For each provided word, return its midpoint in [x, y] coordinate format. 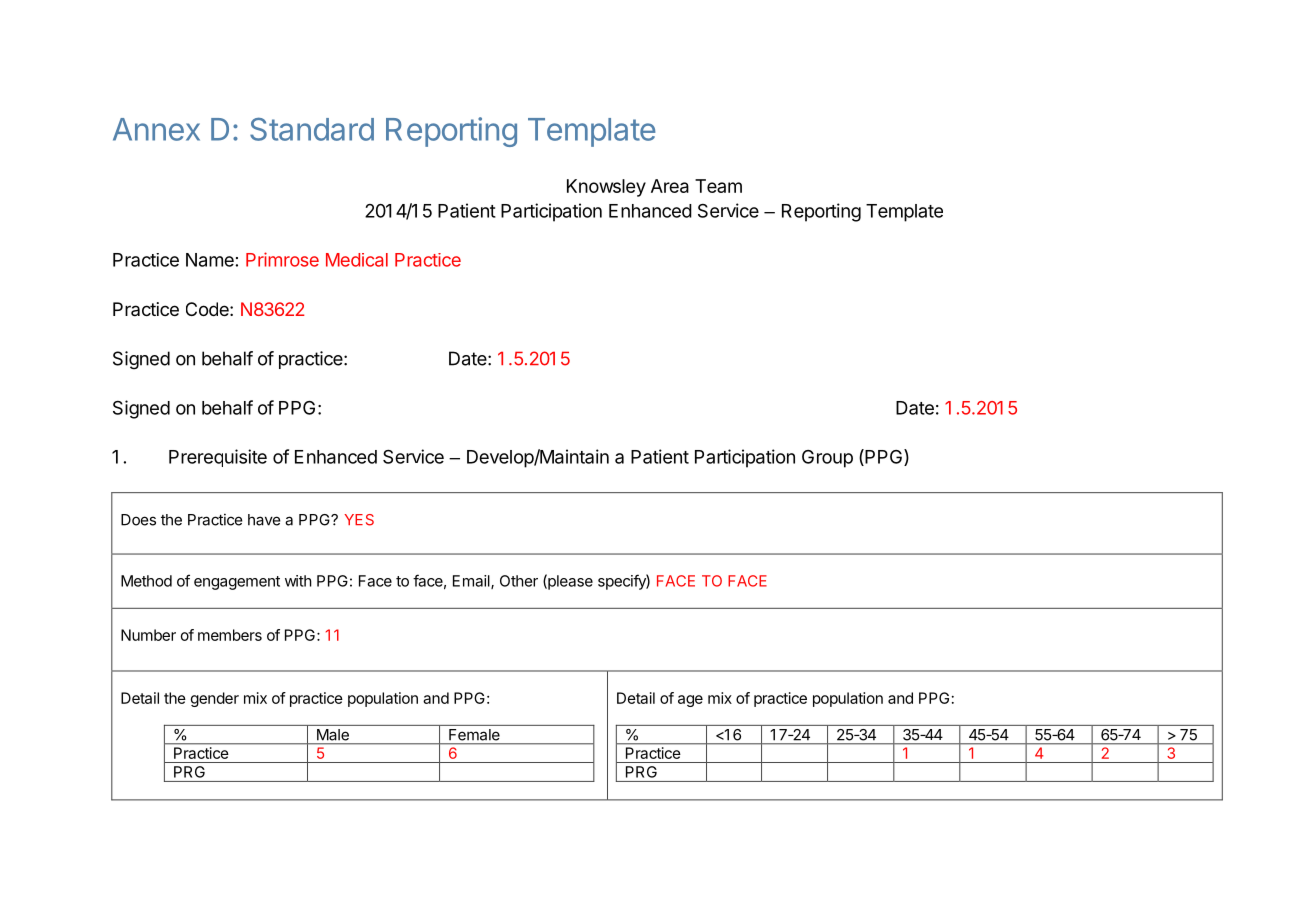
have [264, 520]
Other [519, 581]
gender [215, 699]
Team [718, 186]
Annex [156, 129]
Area [670, 186]
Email [472, 582]
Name [210, 260]
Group [827, 459]
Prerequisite [218, 458]
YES [359, 520]
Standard [312, 129]
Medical [357, 260]
